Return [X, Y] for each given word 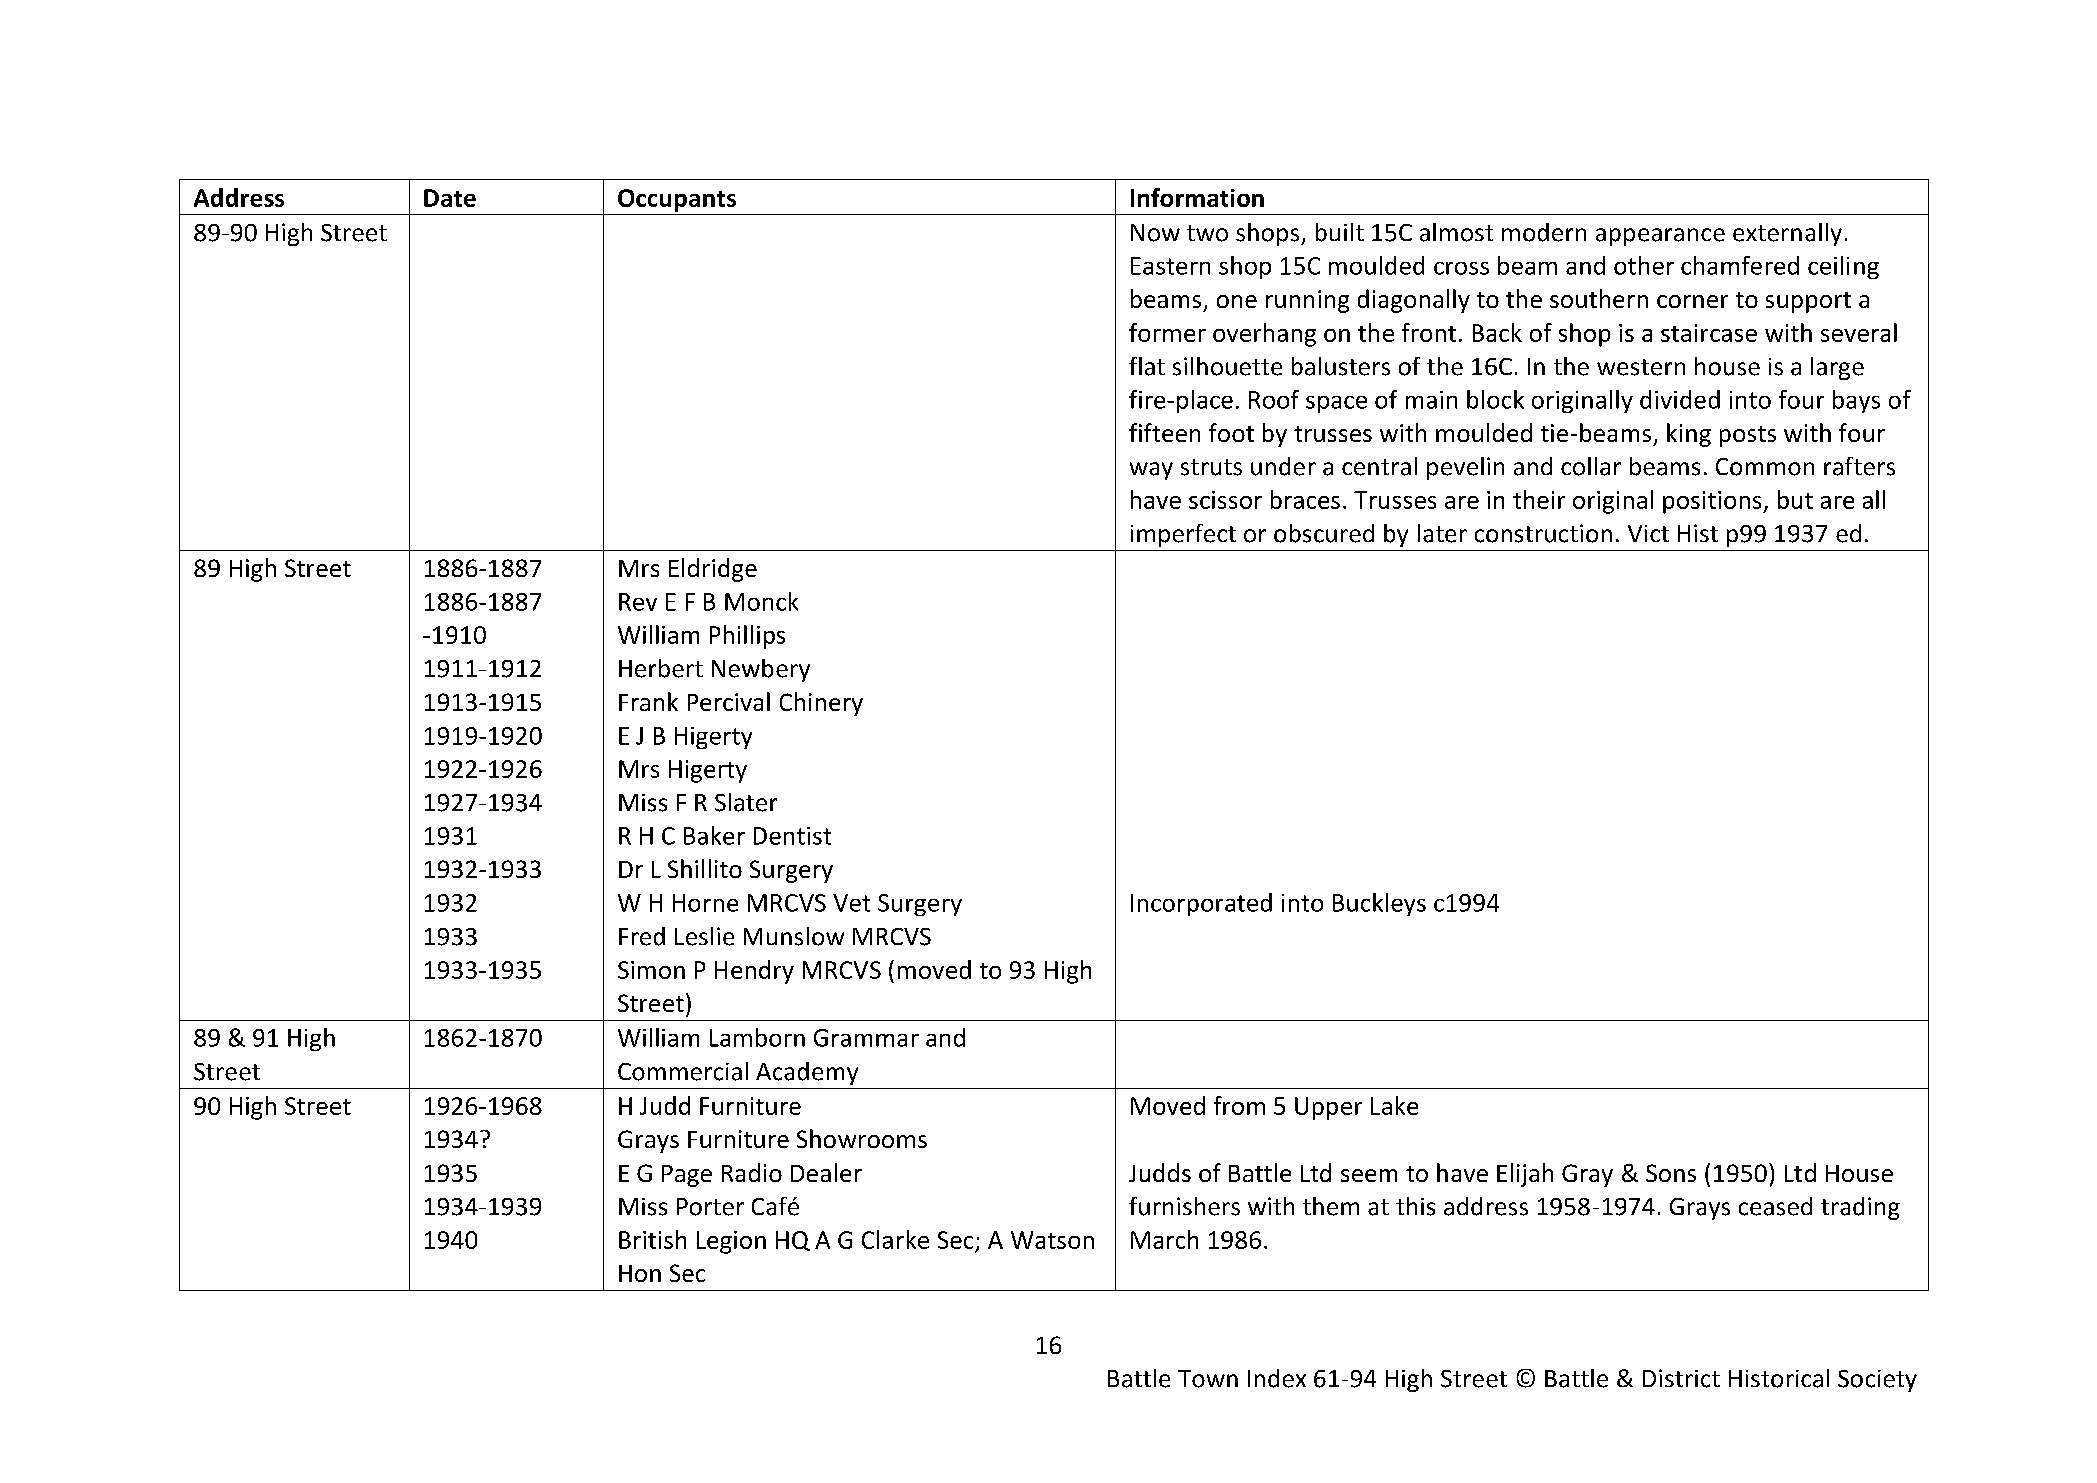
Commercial [683, 1071]
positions [1713, 502]
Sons [1671, 1173]
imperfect [1183, 535]
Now [1155, 233]
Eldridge [713, 570]
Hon [640, 1273]
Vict [1648, 533]
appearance [1660, 237]
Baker [714, 835]
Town [1208, 1379]
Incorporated [1201, 904]
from [1239, 1105]
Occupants [677, 200]
